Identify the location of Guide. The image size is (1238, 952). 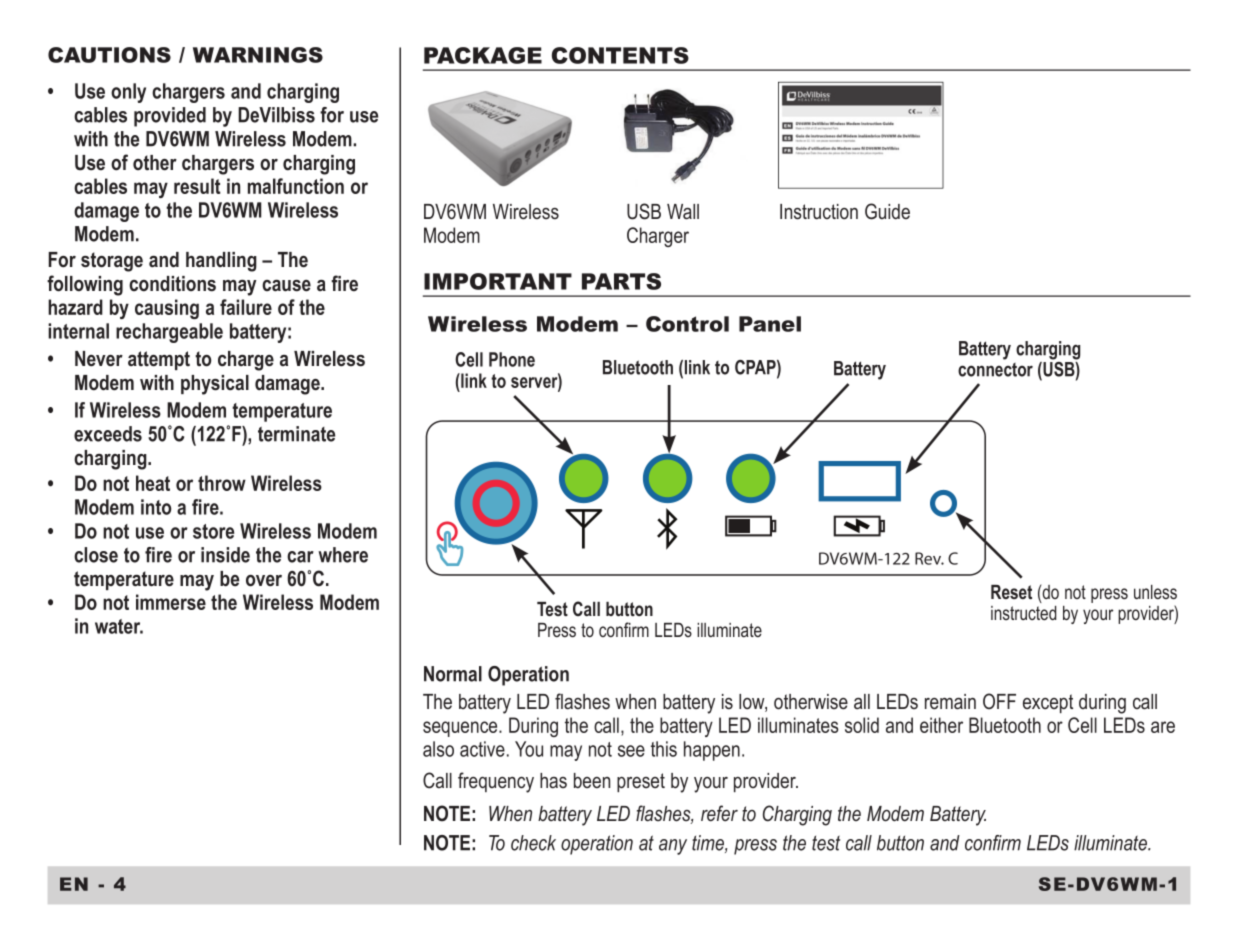
(887, 211).
